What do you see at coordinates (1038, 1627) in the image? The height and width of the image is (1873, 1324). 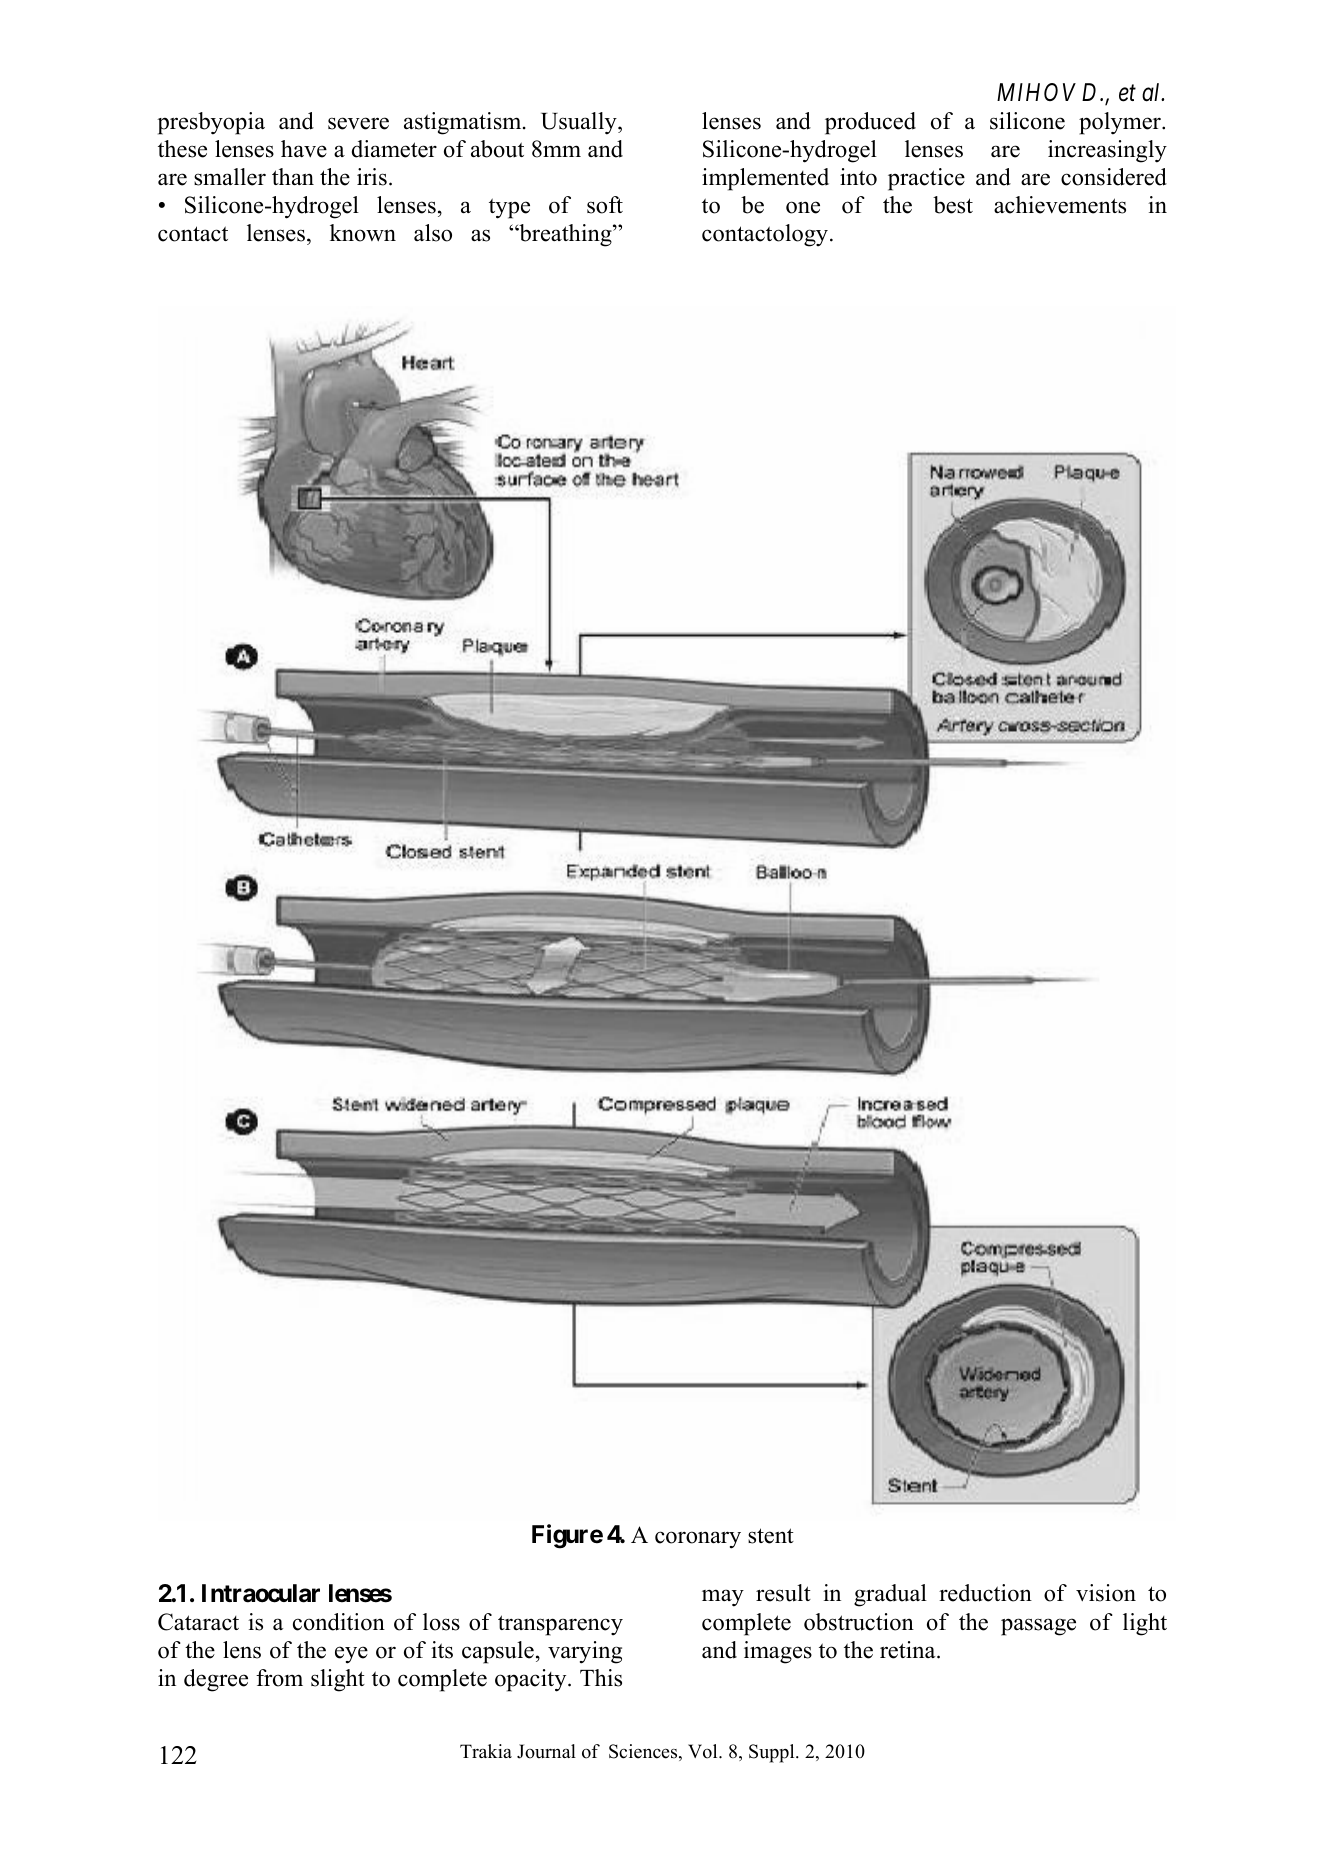 I see `passage` at bounding box center [1038, 1627].
